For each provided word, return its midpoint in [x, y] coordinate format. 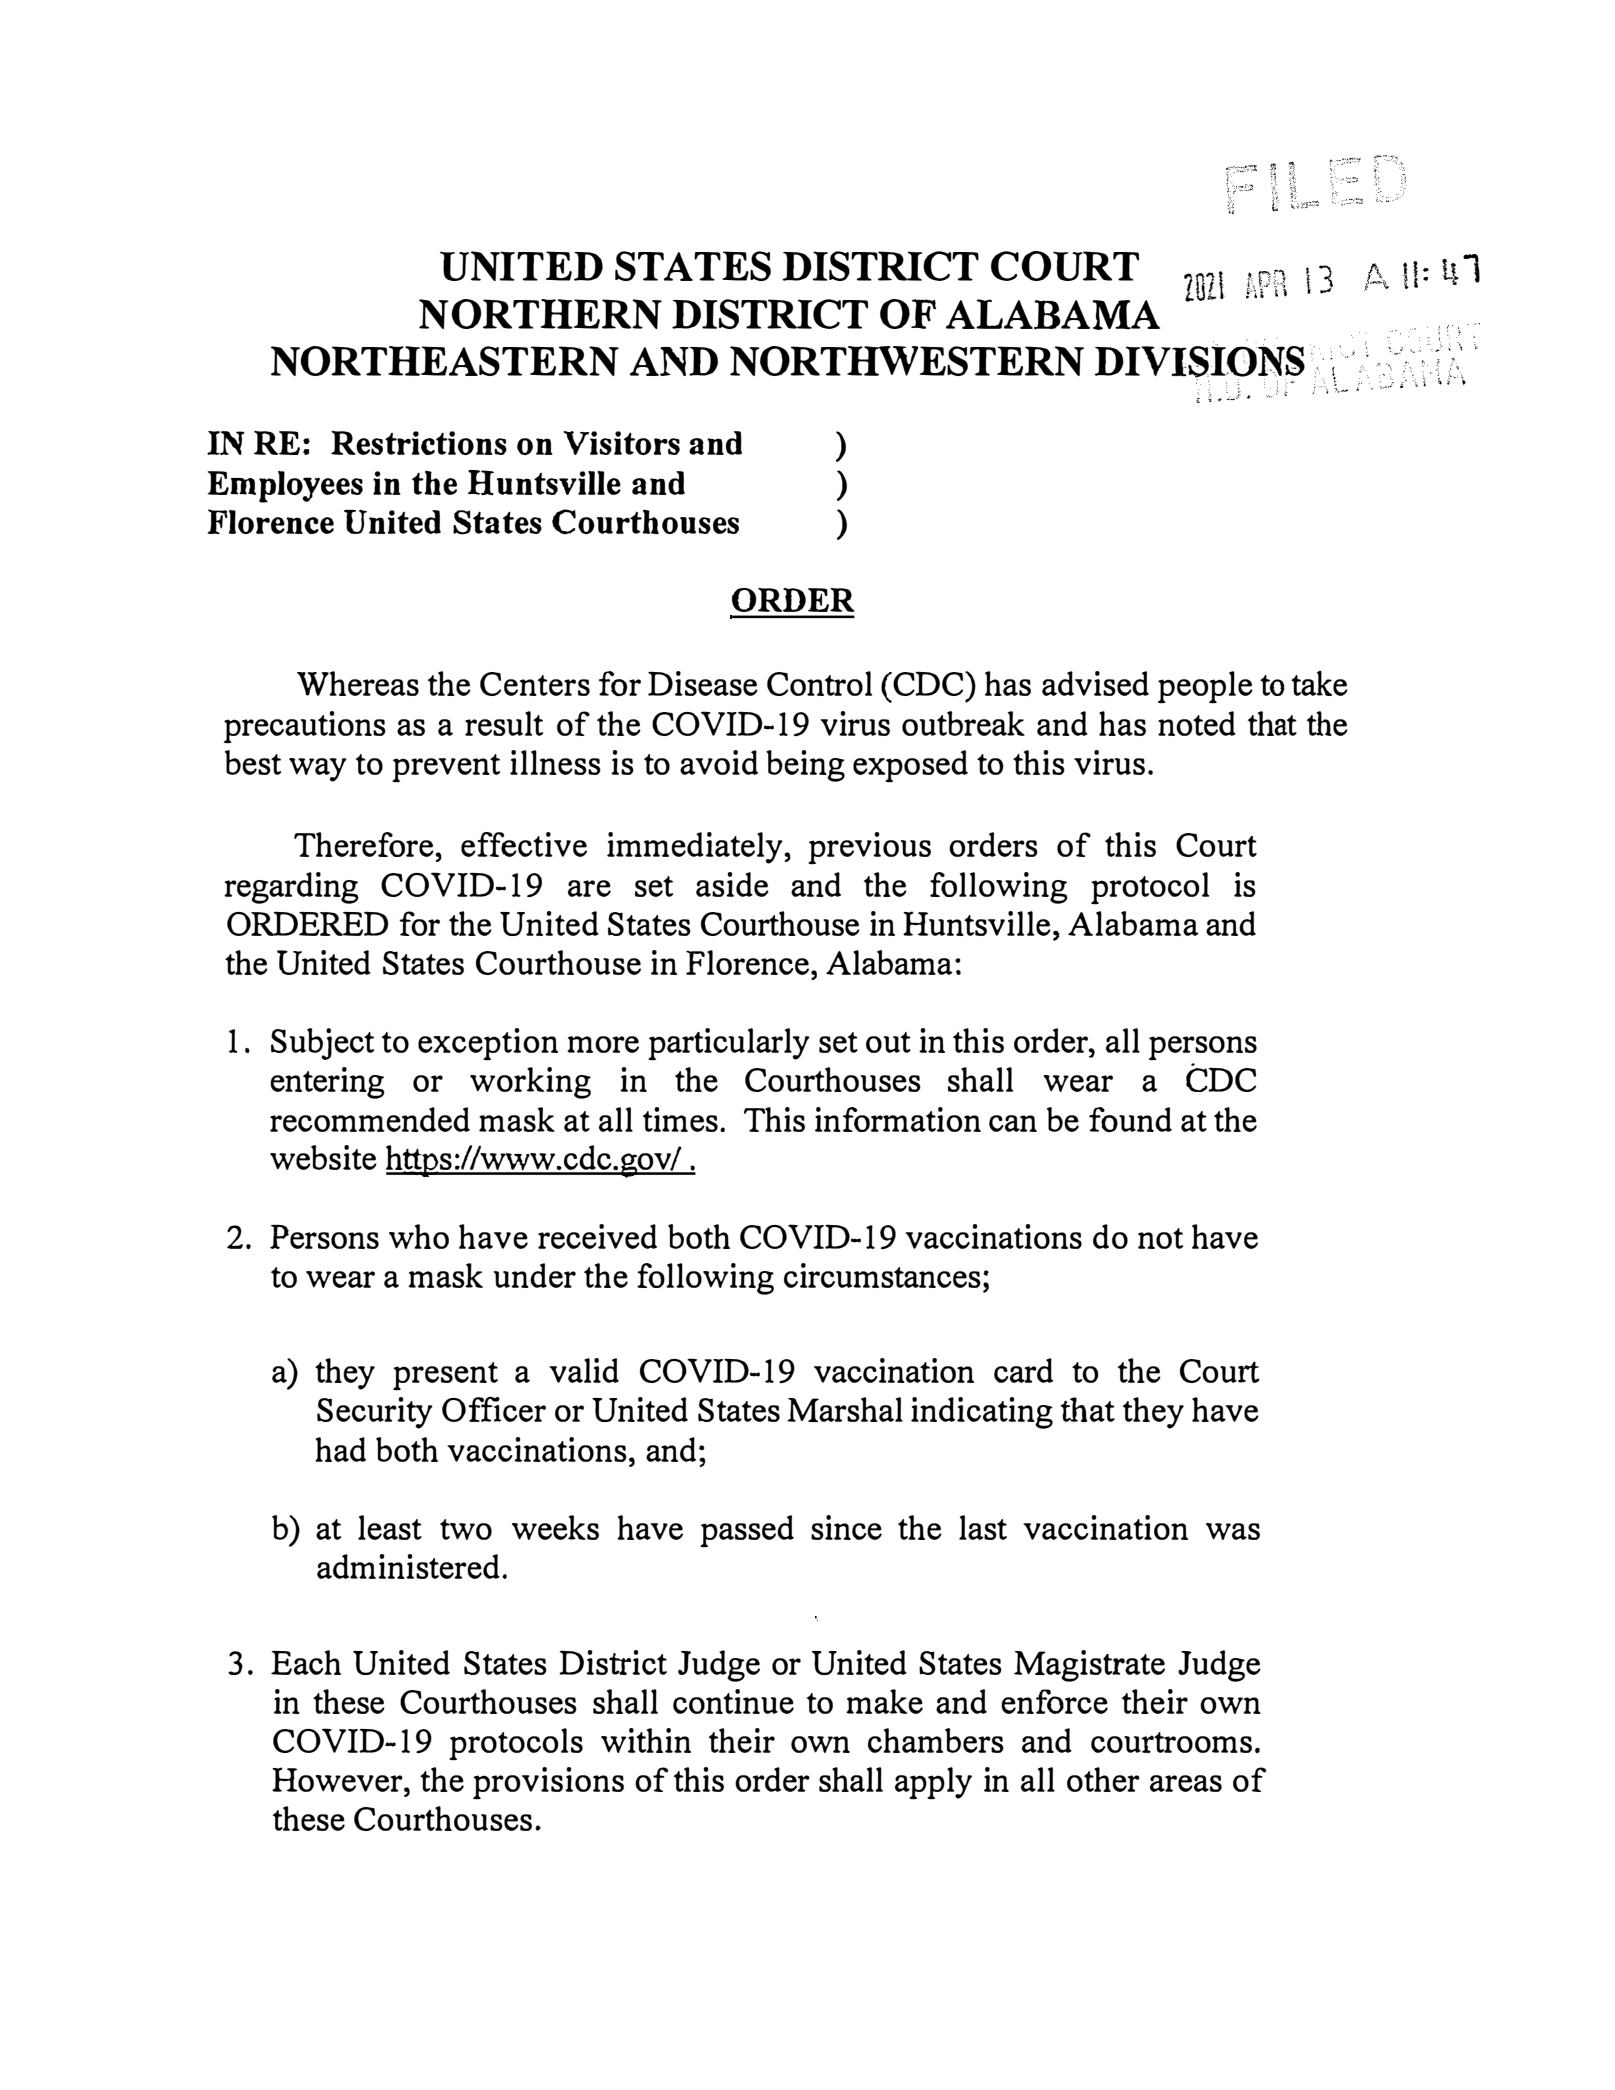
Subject [322, 1044]
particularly [729, 1044]
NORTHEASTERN [445, 361]
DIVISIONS [1199, 362]
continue [733, 1701]
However [338, 1779]
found [1130, 1119]
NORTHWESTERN [907, 361]
